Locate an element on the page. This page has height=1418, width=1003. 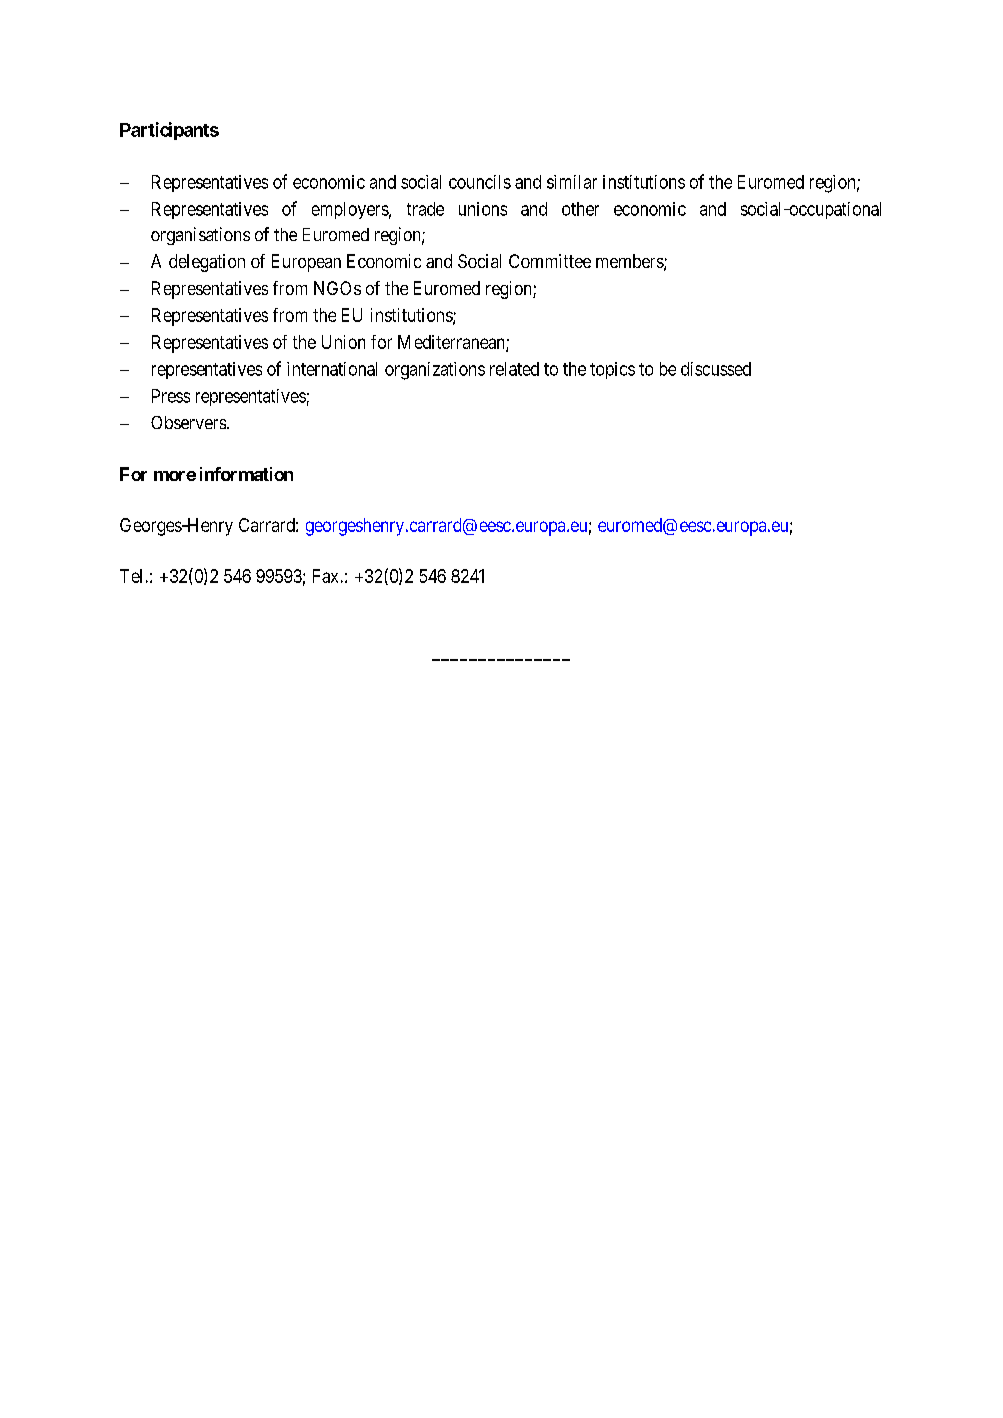
other is located at coordinates (580, 209).
